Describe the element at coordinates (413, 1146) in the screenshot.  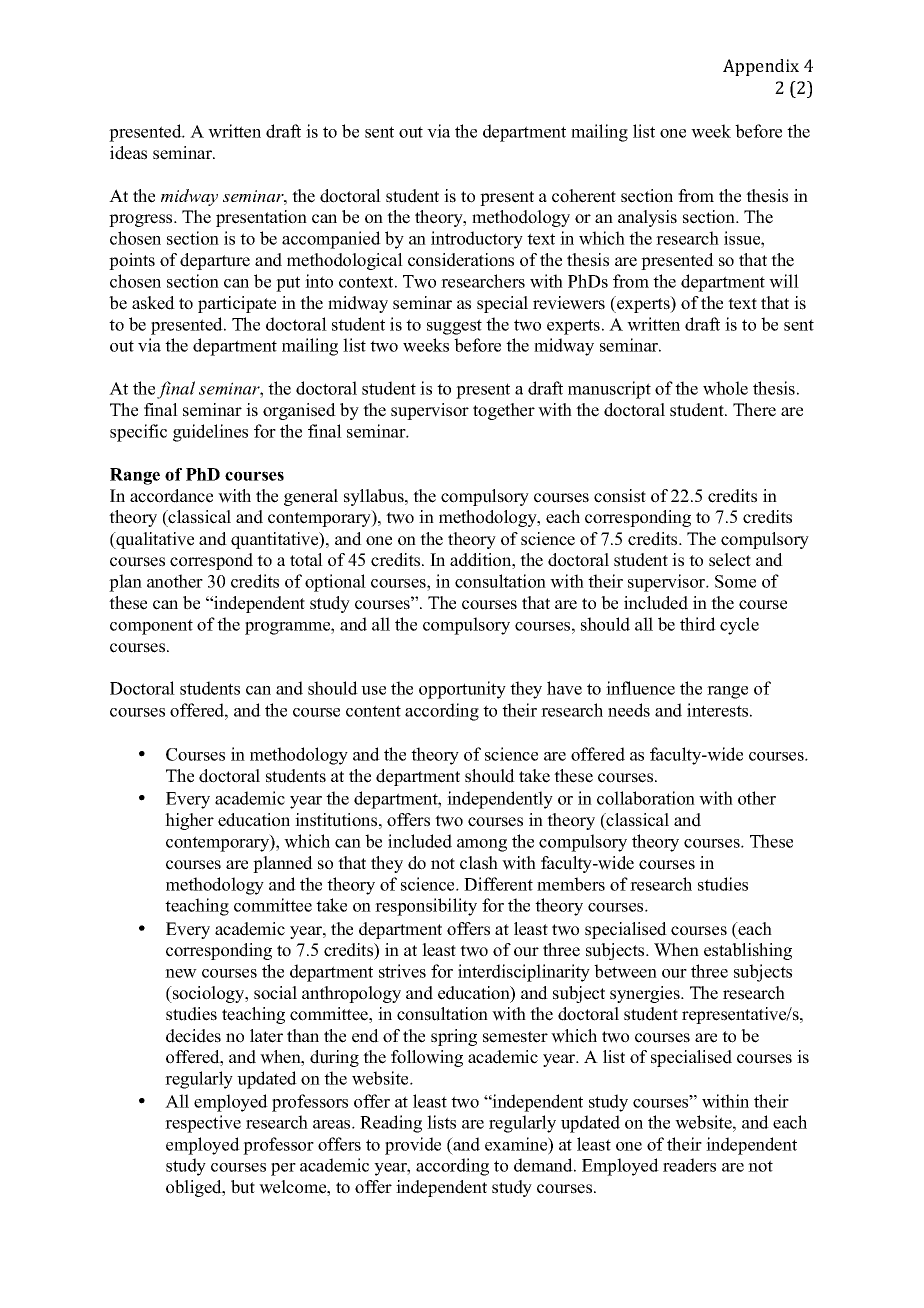
I see `provide` at that location.
